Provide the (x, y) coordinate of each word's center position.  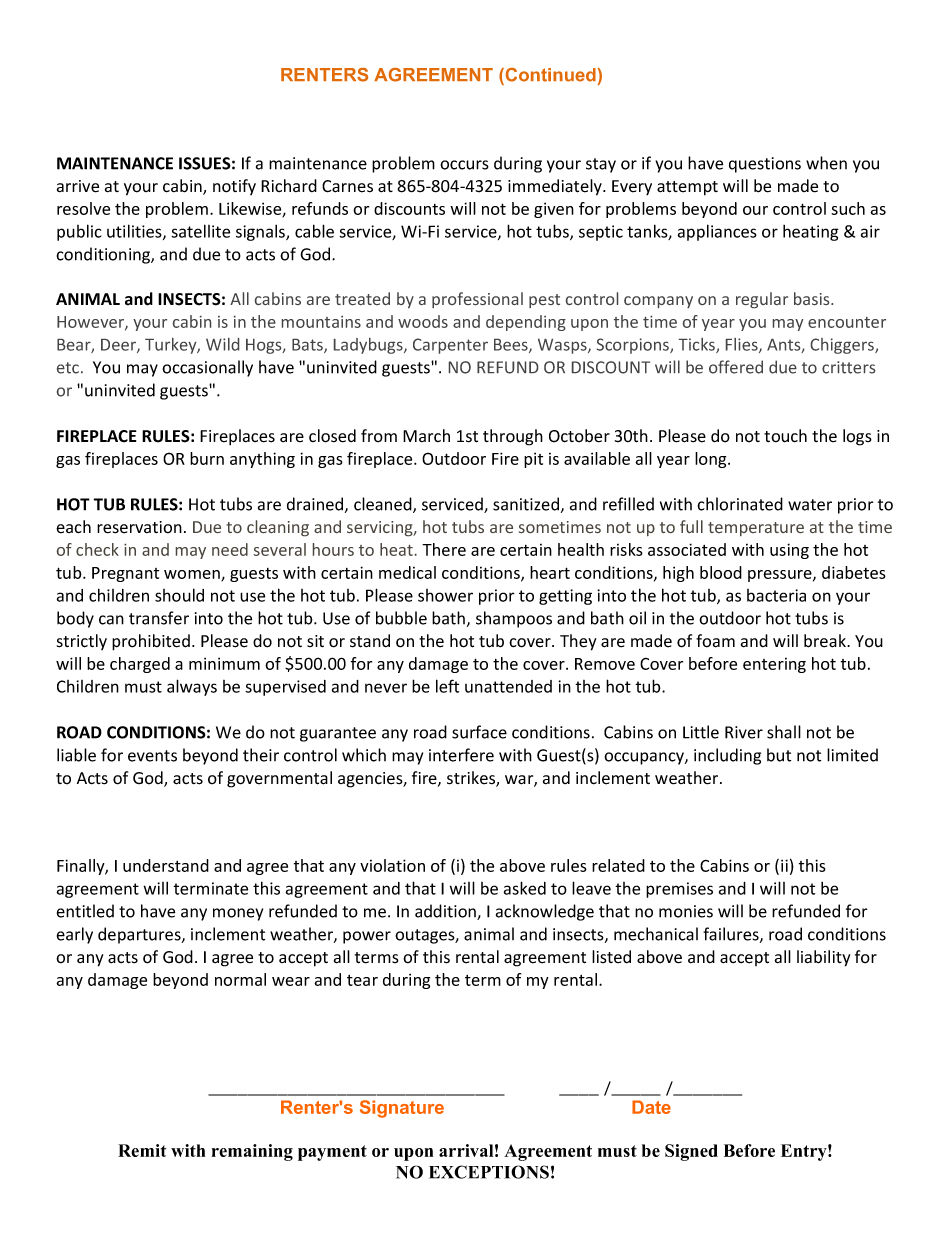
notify (234, 187)
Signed (691, 1152)
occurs (464, 165)
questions (765, 165)
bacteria (776, 595)
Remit (142, 1150)
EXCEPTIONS (489, 1172)
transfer (159, 618)
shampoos (514, 619)
